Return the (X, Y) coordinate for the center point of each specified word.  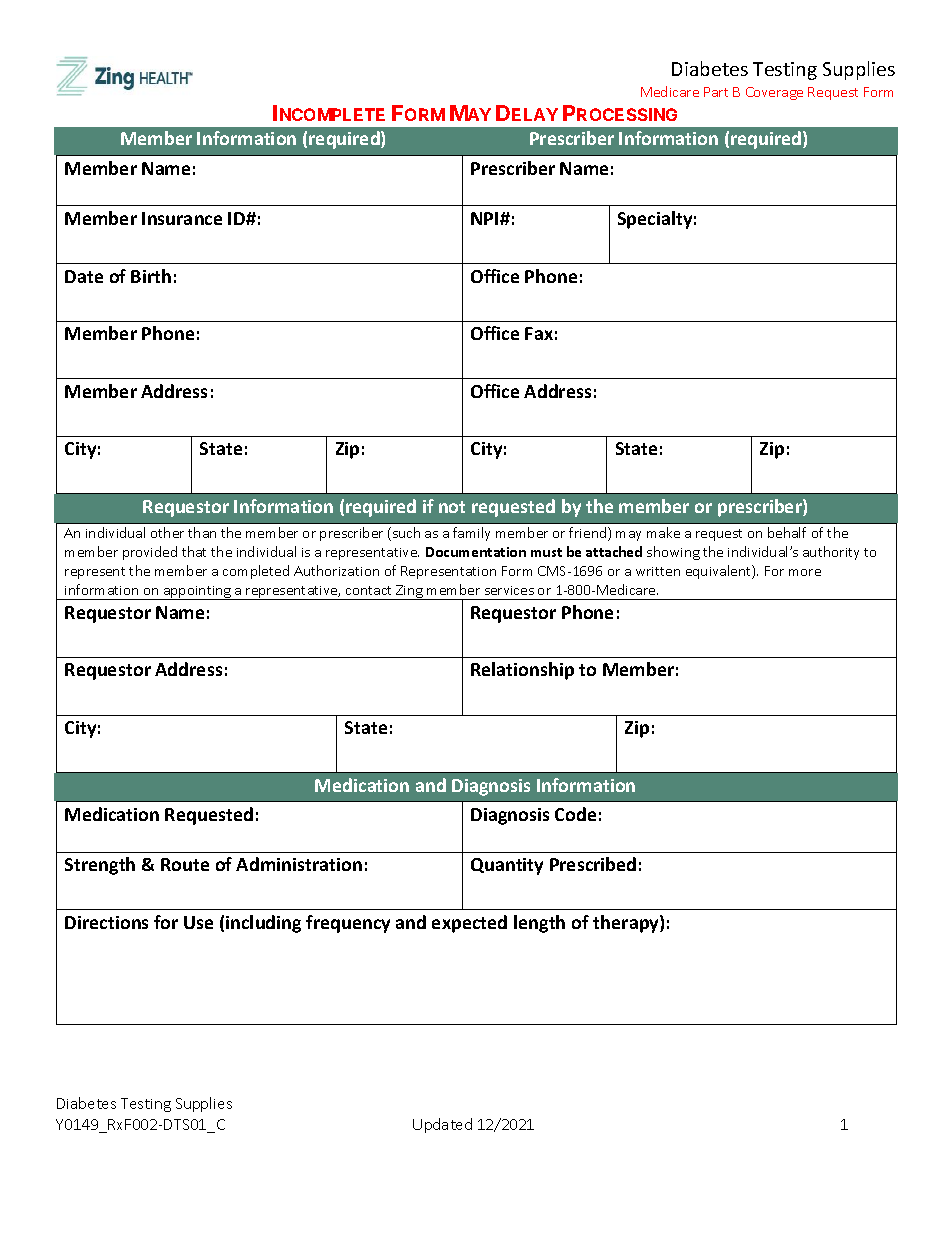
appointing (197, 593)
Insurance (182, 218)
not (452, 507)
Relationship (522, 671)
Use (198, 922)
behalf (787, 532)
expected (469, 924)
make (663, 532)
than (202, 532)
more (805, 572)
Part (716, 92)
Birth (151, 276)
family (471, 534)
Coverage (774, 93)
